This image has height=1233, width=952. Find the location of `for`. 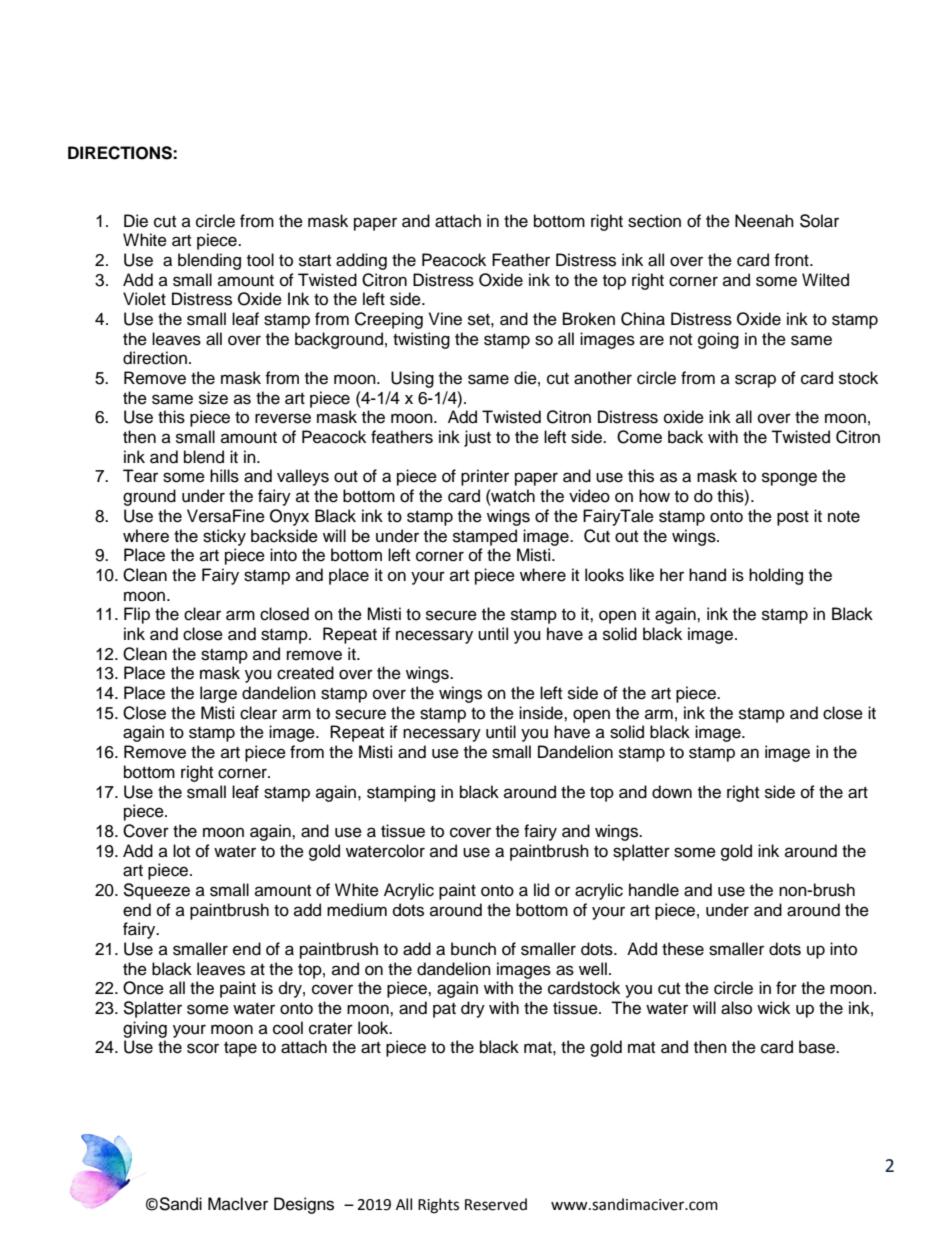

for is located at coordinates (786, 988).
